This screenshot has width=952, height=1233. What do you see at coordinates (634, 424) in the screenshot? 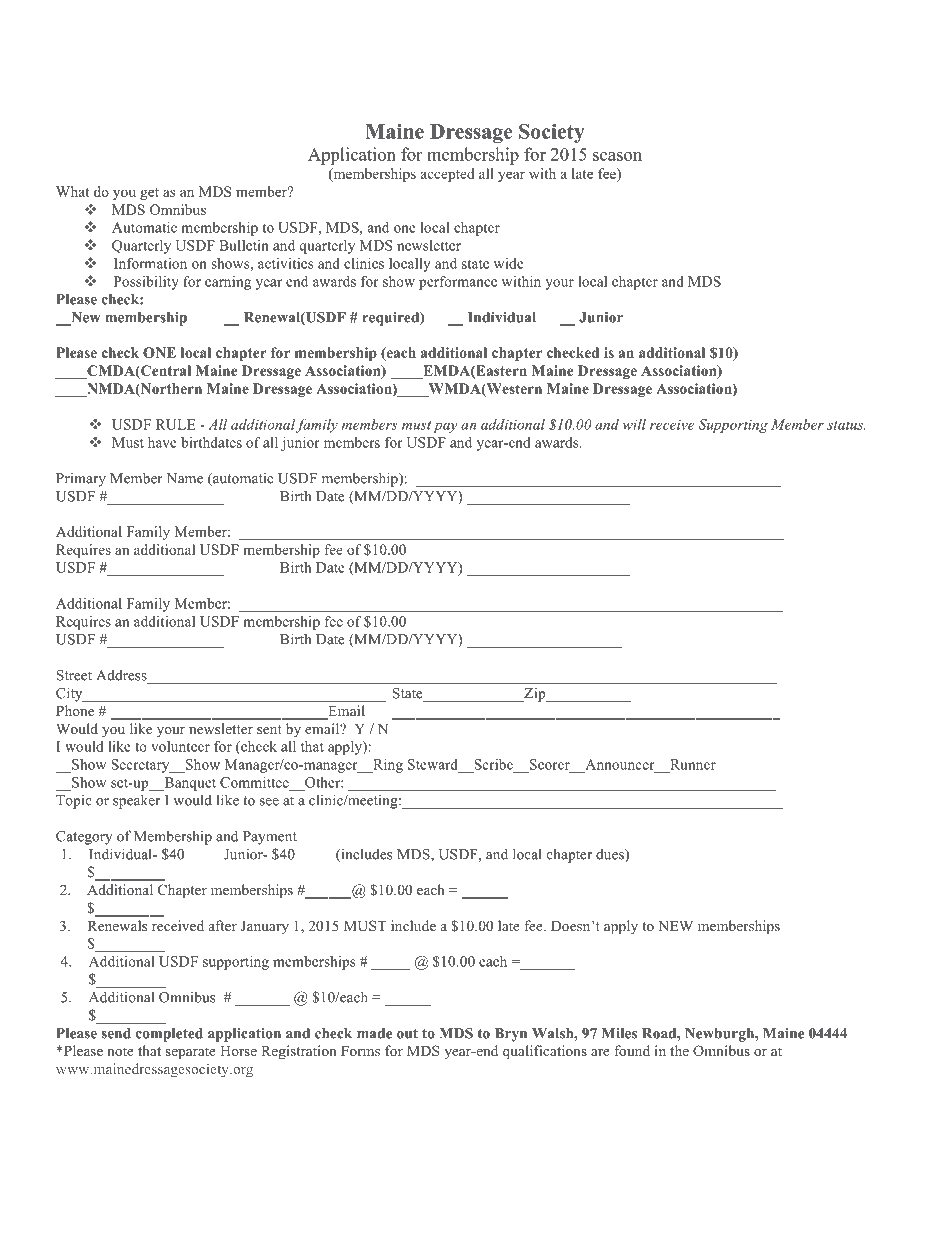
I see `will` at bounding box center [634, 424].
